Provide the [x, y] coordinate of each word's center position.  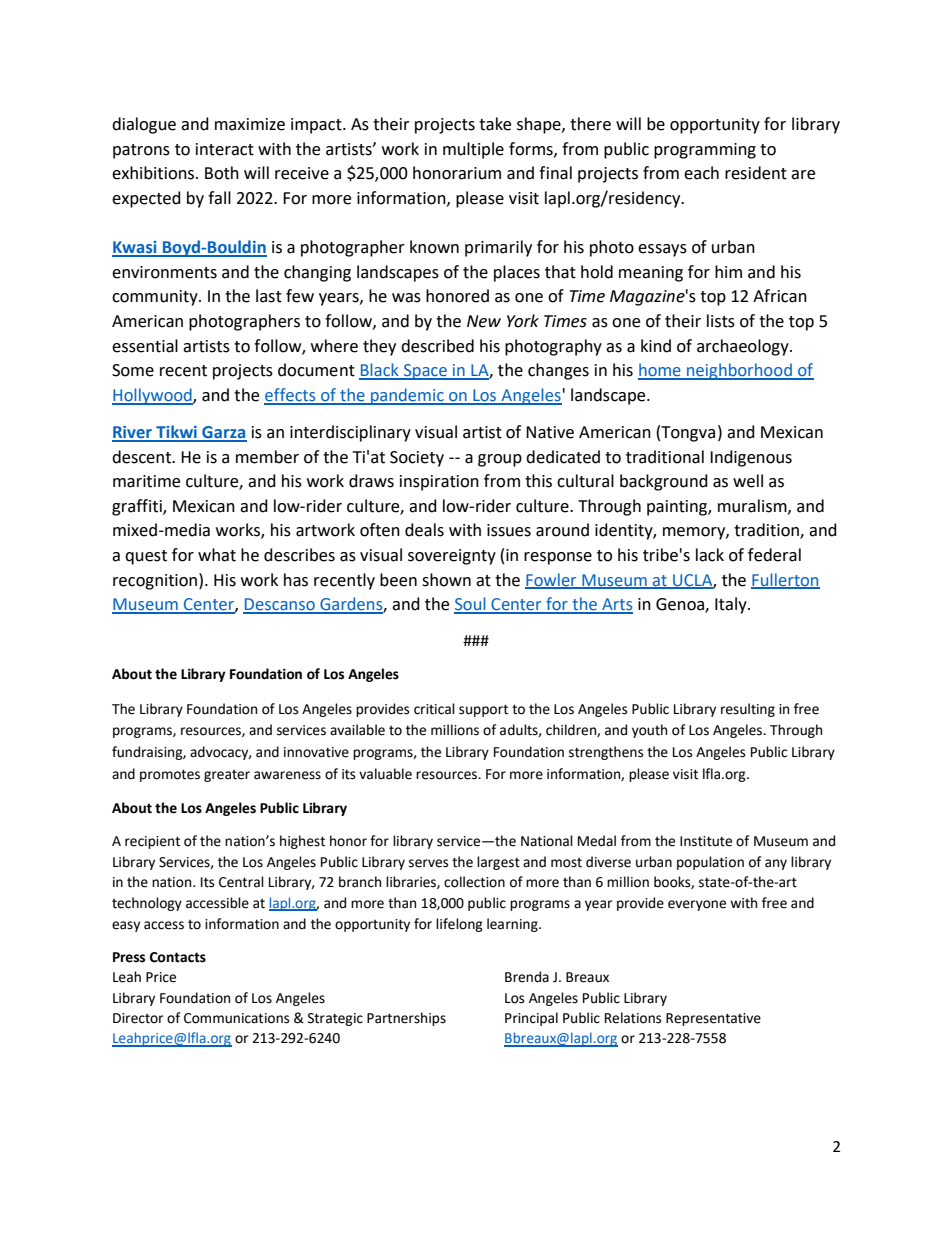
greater [227, 776]
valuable [385, 774]
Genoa [681, 605]
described [437, 346]
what [217, 555]
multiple [473, 150]
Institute [706, 841]
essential [145, 346]
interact [225, 149]
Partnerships [406, 1019]
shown [446, 580]
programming [705, 151]
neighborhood [739, 371]
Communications [236, 1018]
